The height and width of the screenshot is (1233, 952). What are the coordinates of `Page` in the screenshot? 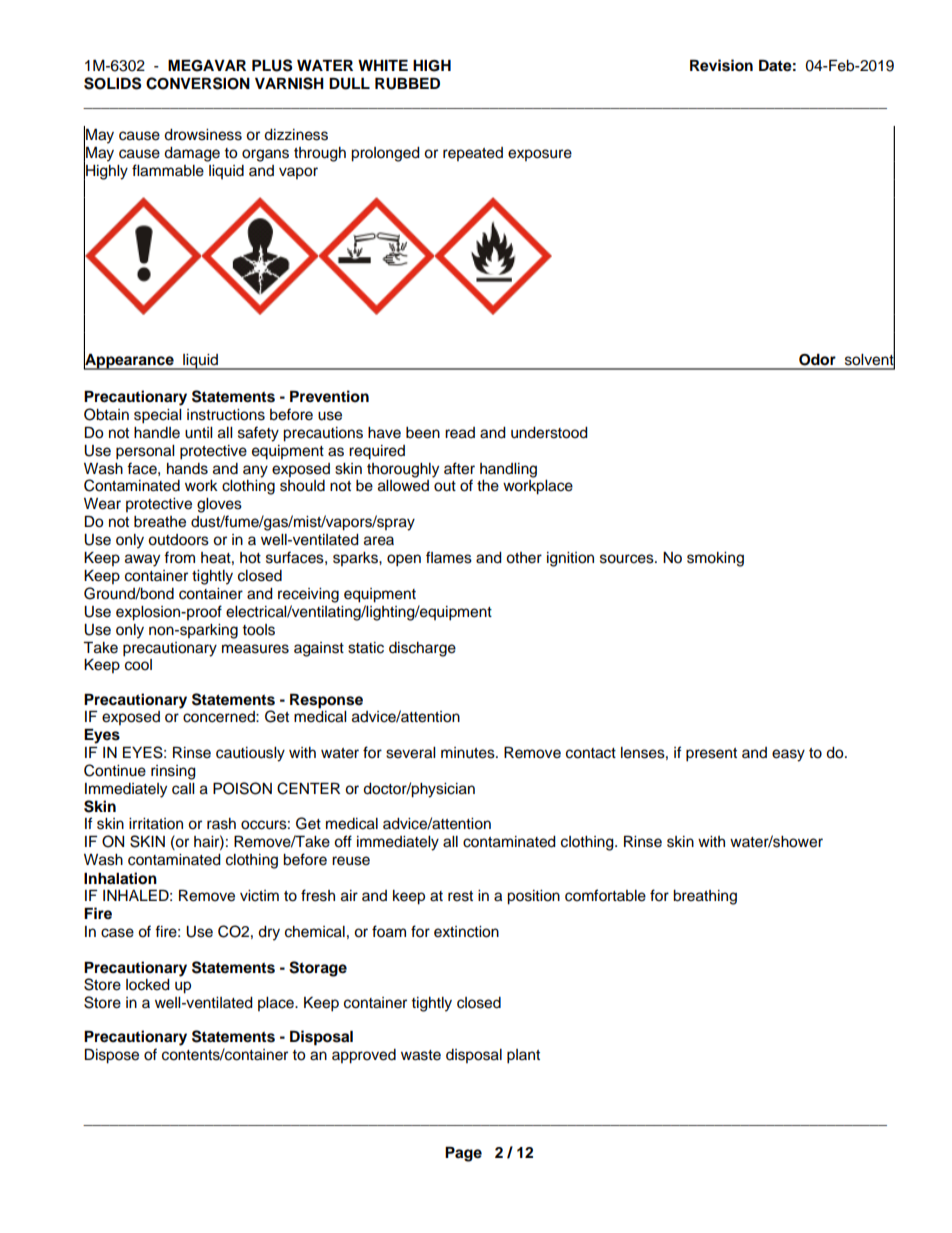 It's located at (463, 1154).
